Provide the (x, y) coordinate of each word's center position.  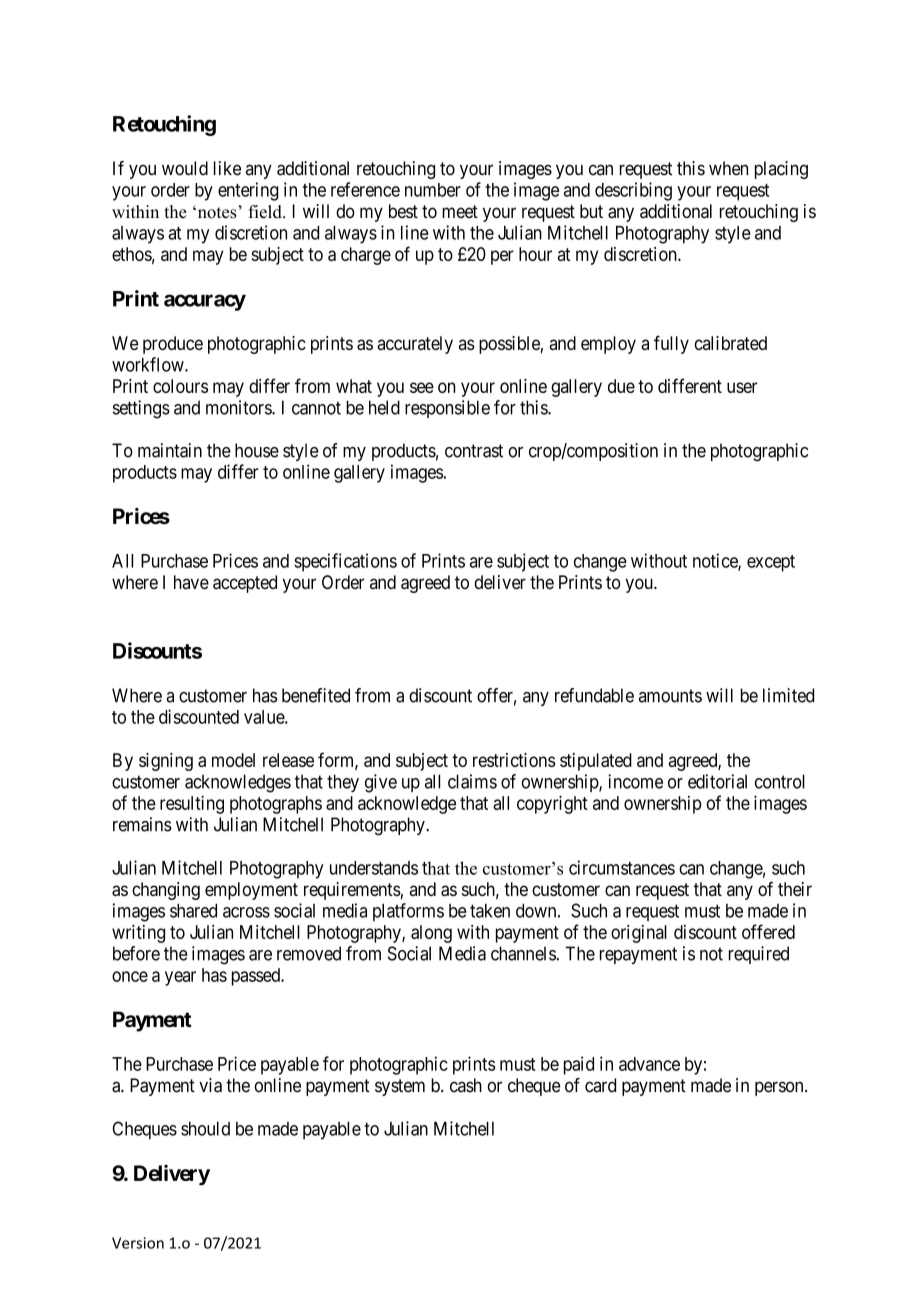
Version (138, 1243)
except (771, 563)
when (728, 168)
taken (490, 911)
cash (466, 1085)
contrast (474, 451)
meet (460, 212)
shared (193, 910)
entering (248, 191)
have (191, 582)
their (795, 889)
